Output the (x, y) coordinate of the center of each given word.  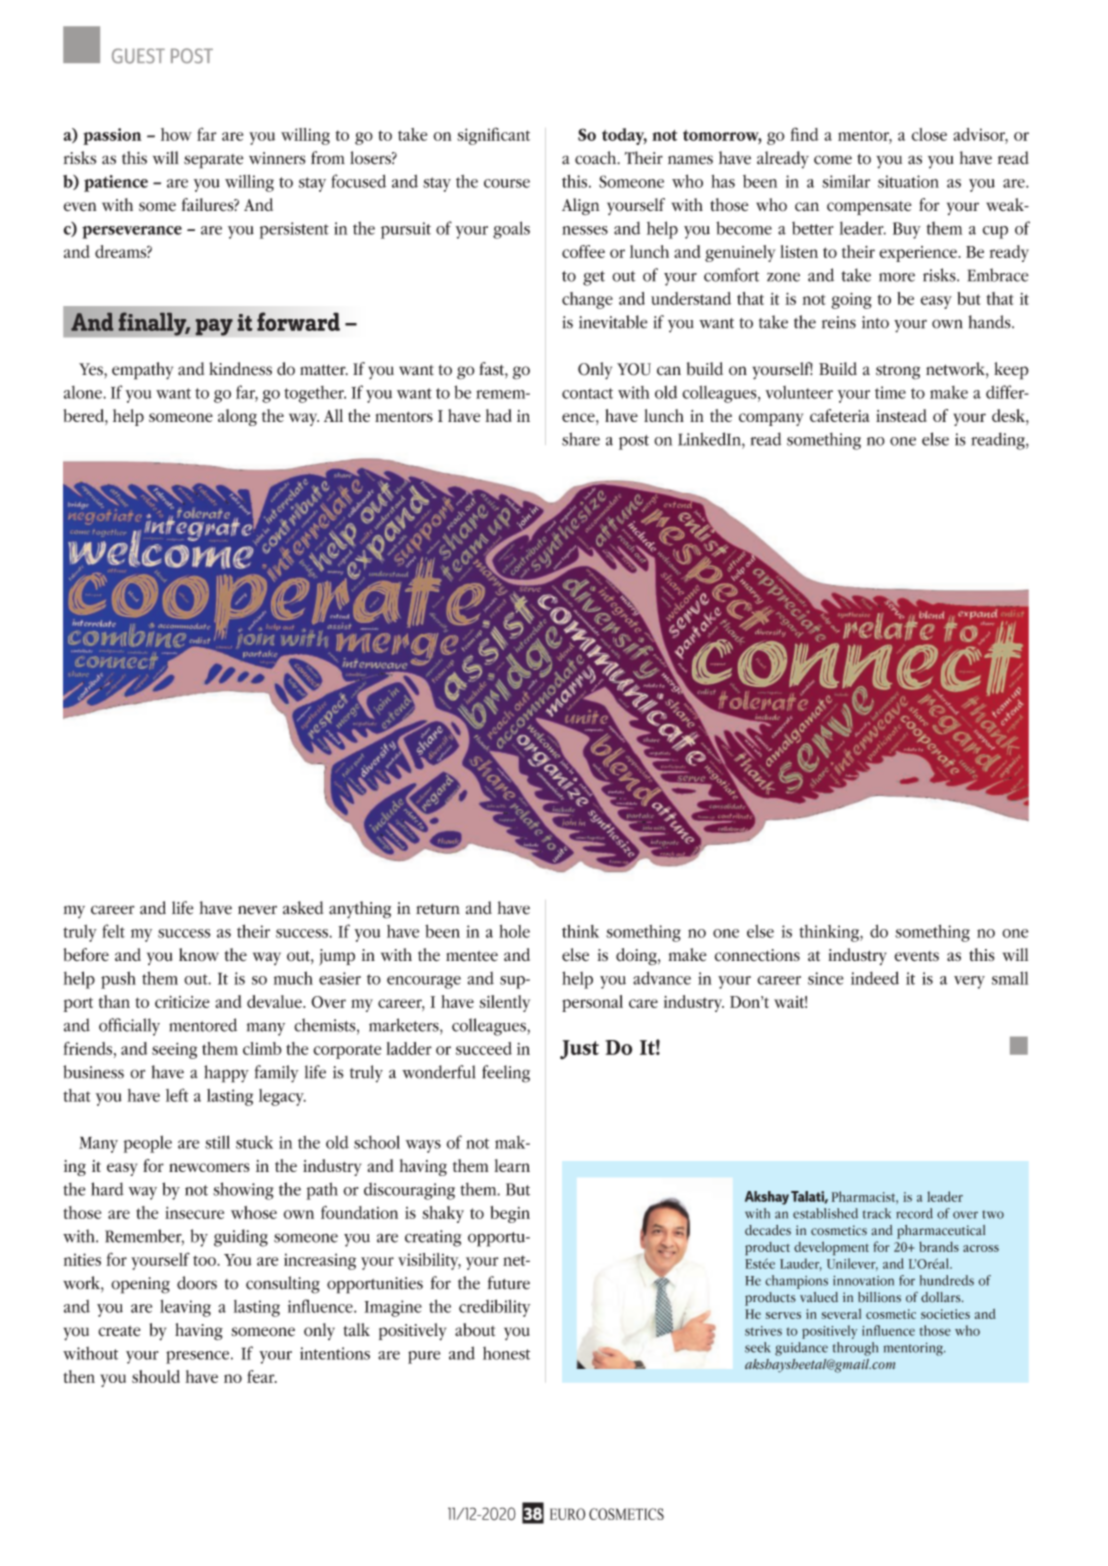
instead (901, 415)
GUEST (138, 56)
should (156, 1376)
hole (514, 931)
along (237, 417)
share (581, 439)
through (855, 1349)
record (914, 1213)
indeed (875, 978)
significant (493, 136)
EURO (568, 1514)
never (257, 910)
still (217, 1142)
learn (512, 1165)
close (929, 134)
